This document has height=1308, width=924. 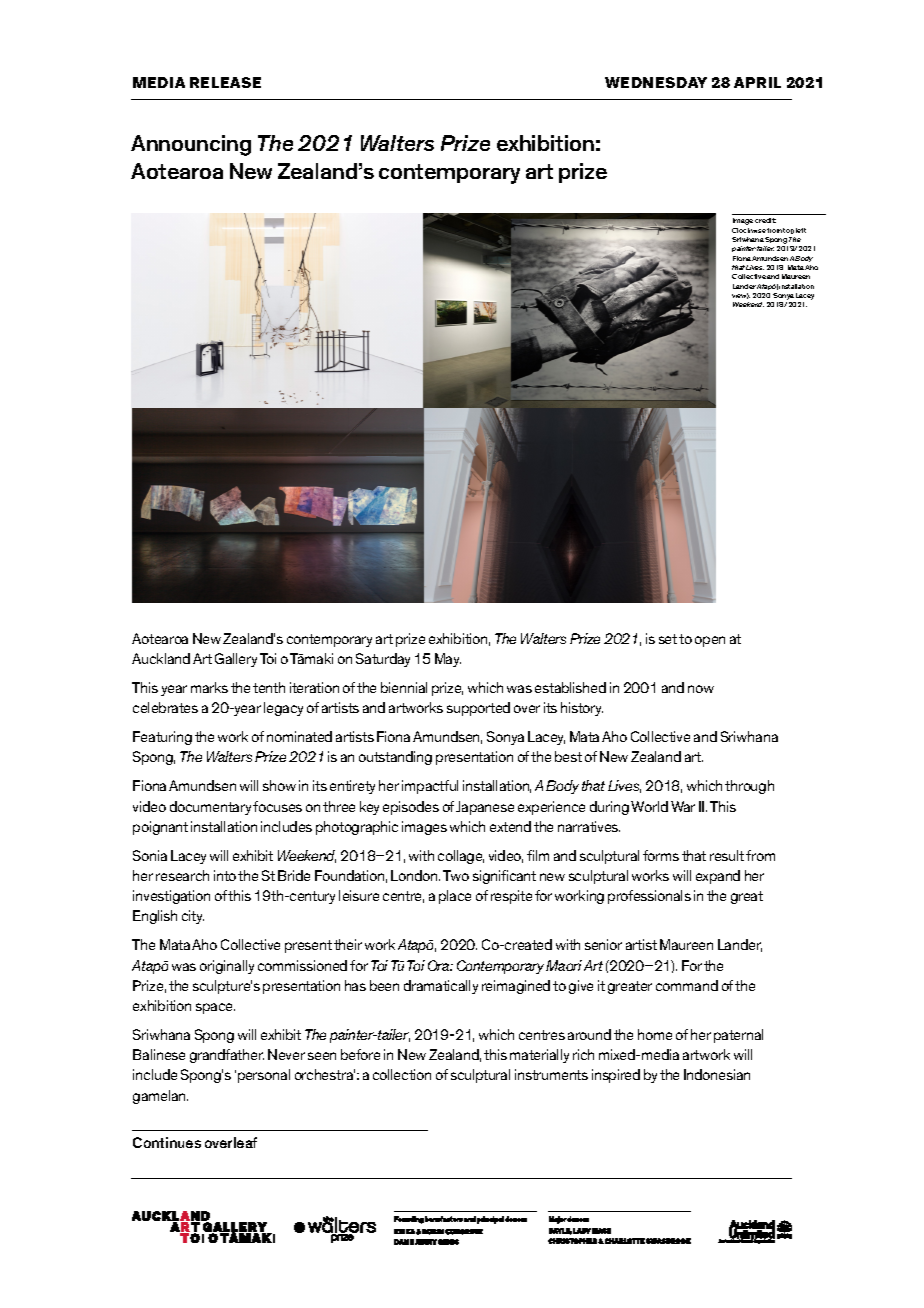 What do you see at coordinates (656, 82) in the document?
I see `WEDNESDAY` at bounding box center [656, 82].
